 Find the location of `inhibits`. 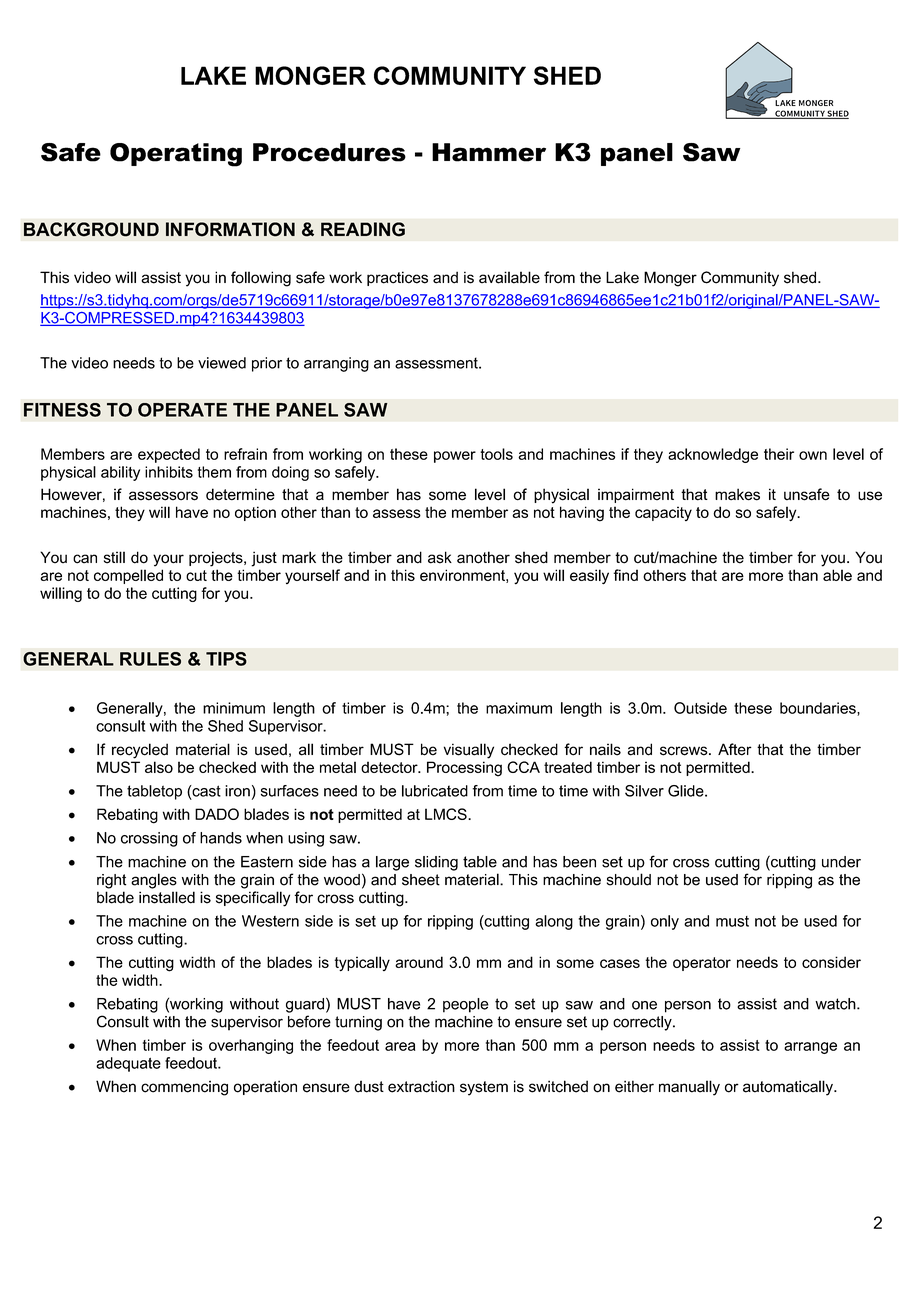

inhibits is located at coordinates (169, 472).
